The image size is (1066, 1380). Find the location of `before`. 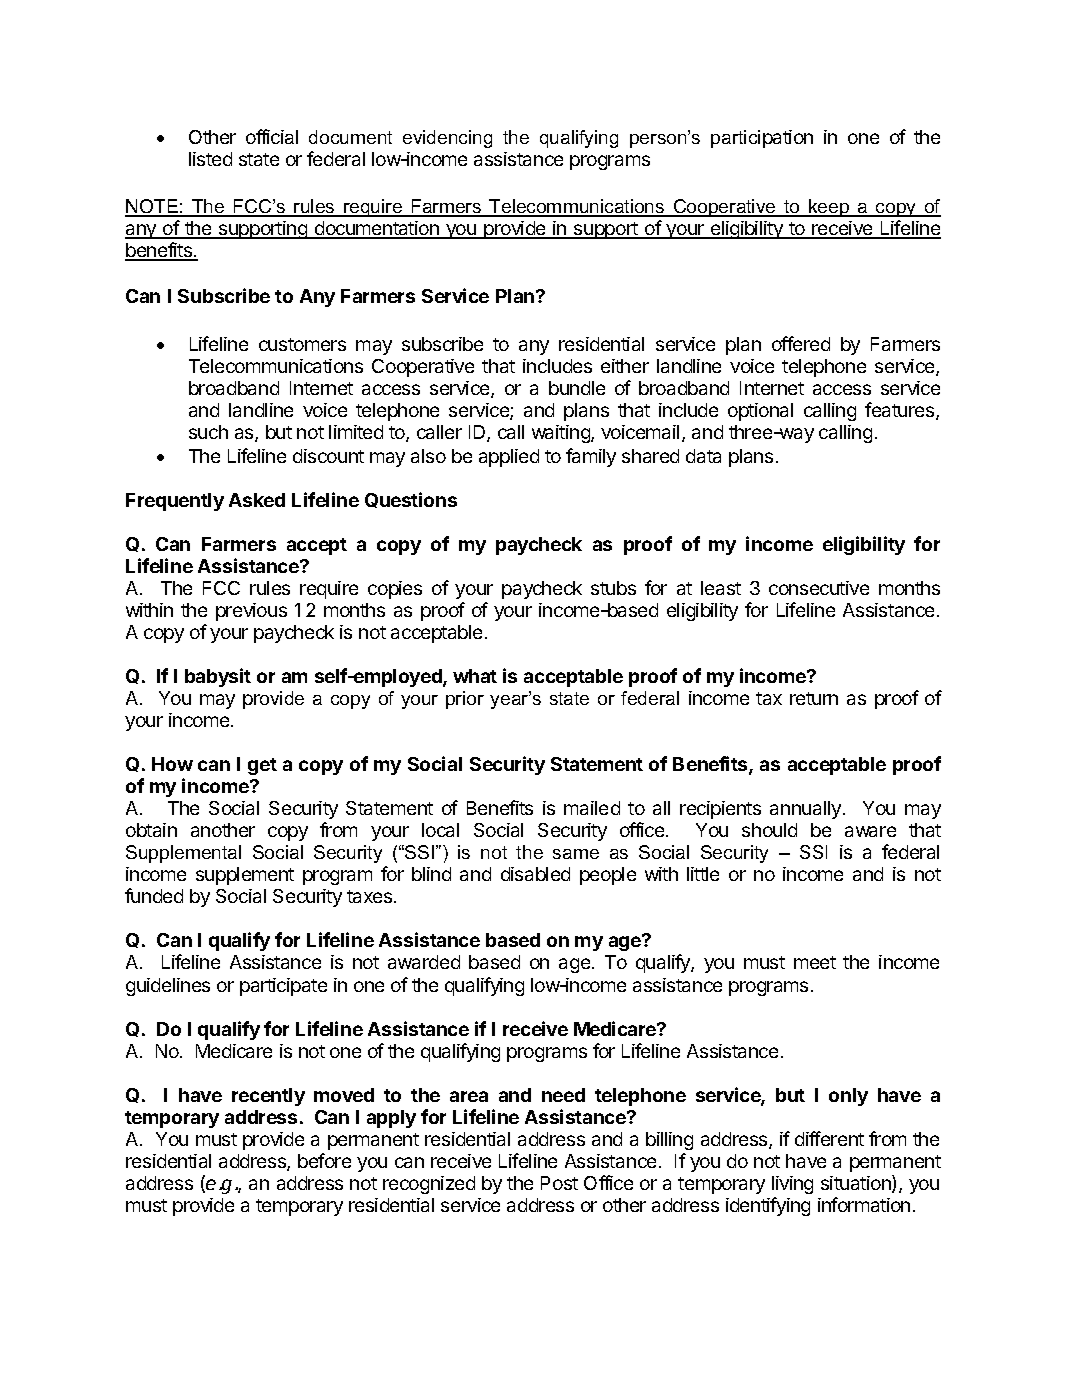

before is located at coordinates (324, 1160).
